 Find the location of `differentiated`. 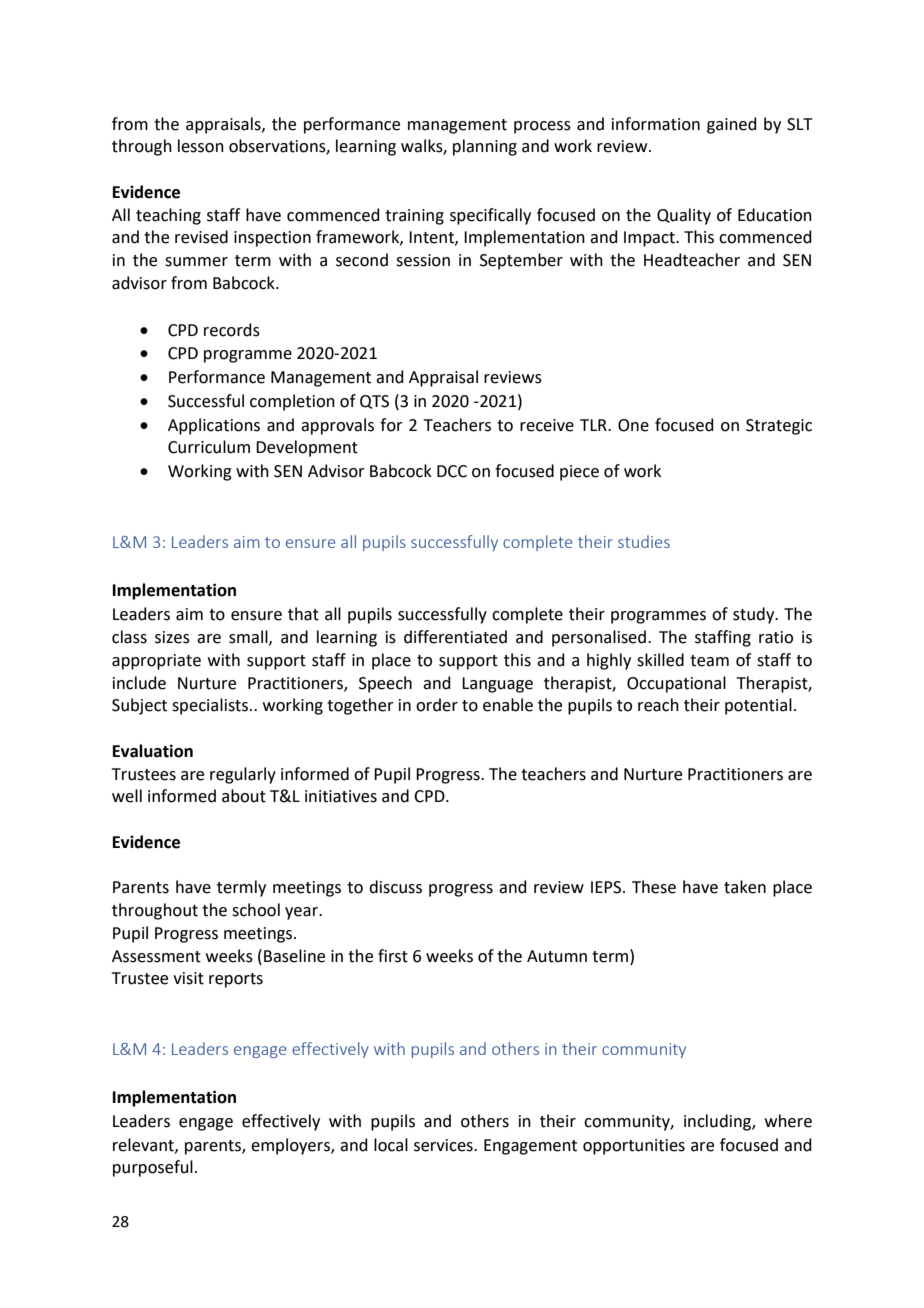

differentiated is located at coordinates (455, 637).
